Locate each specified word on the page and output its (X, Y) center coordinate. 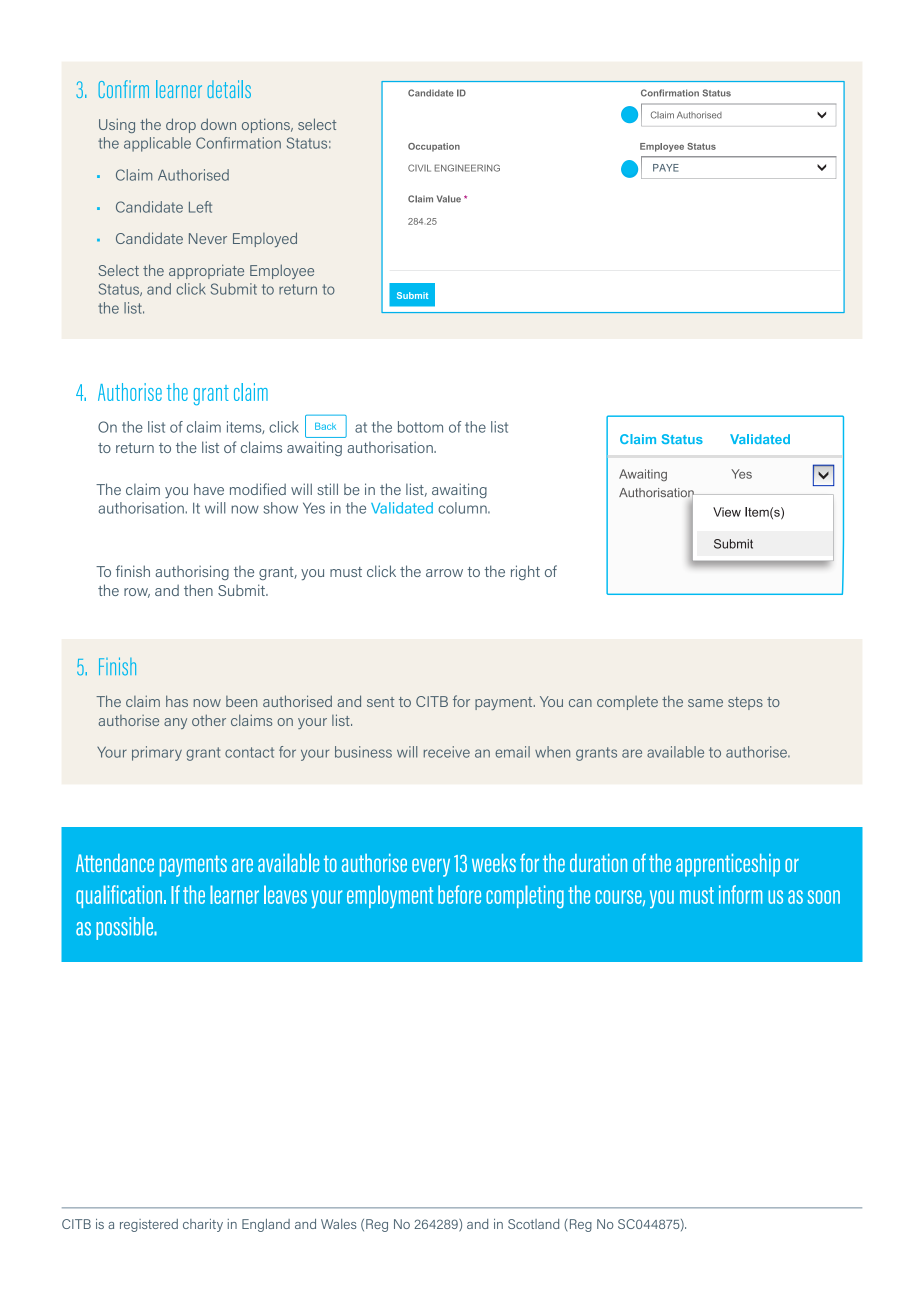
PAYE (666, 168)
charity (203, 1225)
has (177, 701)
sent (381, 702)
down (218, 124)
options (267, 125)
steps (745, 703)
